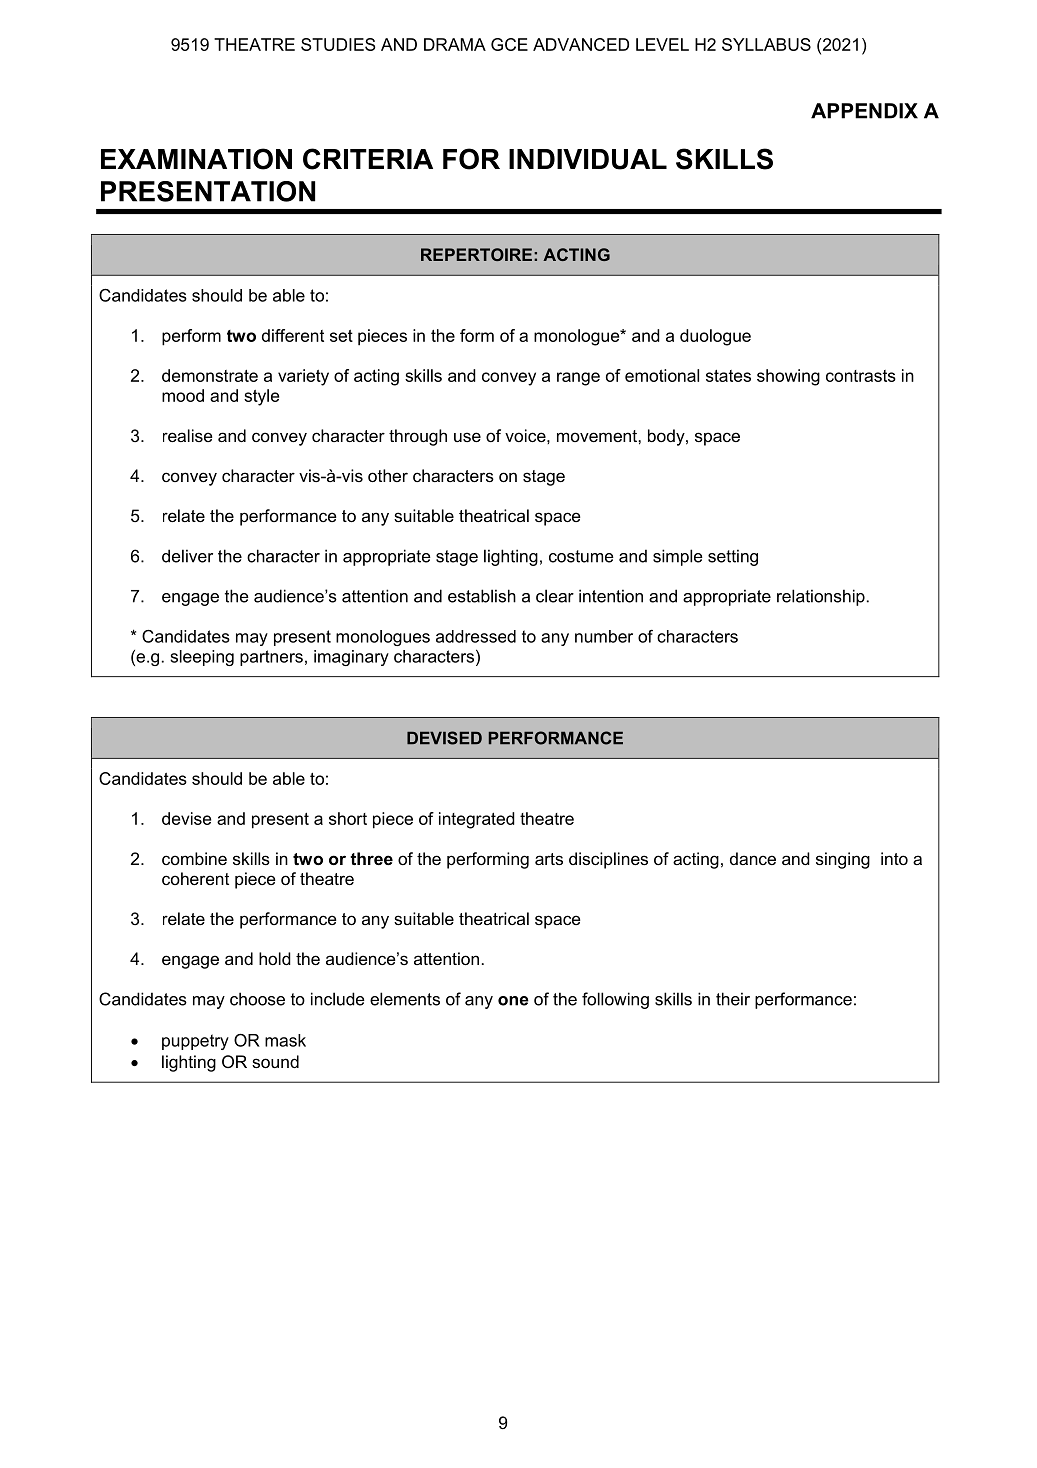 Image resolution: width=1037 pixels, height=1468 pixels. What do you see at coordinates (513, 1001) in the page?
I see `one` at bounding box center [513, 1001].
